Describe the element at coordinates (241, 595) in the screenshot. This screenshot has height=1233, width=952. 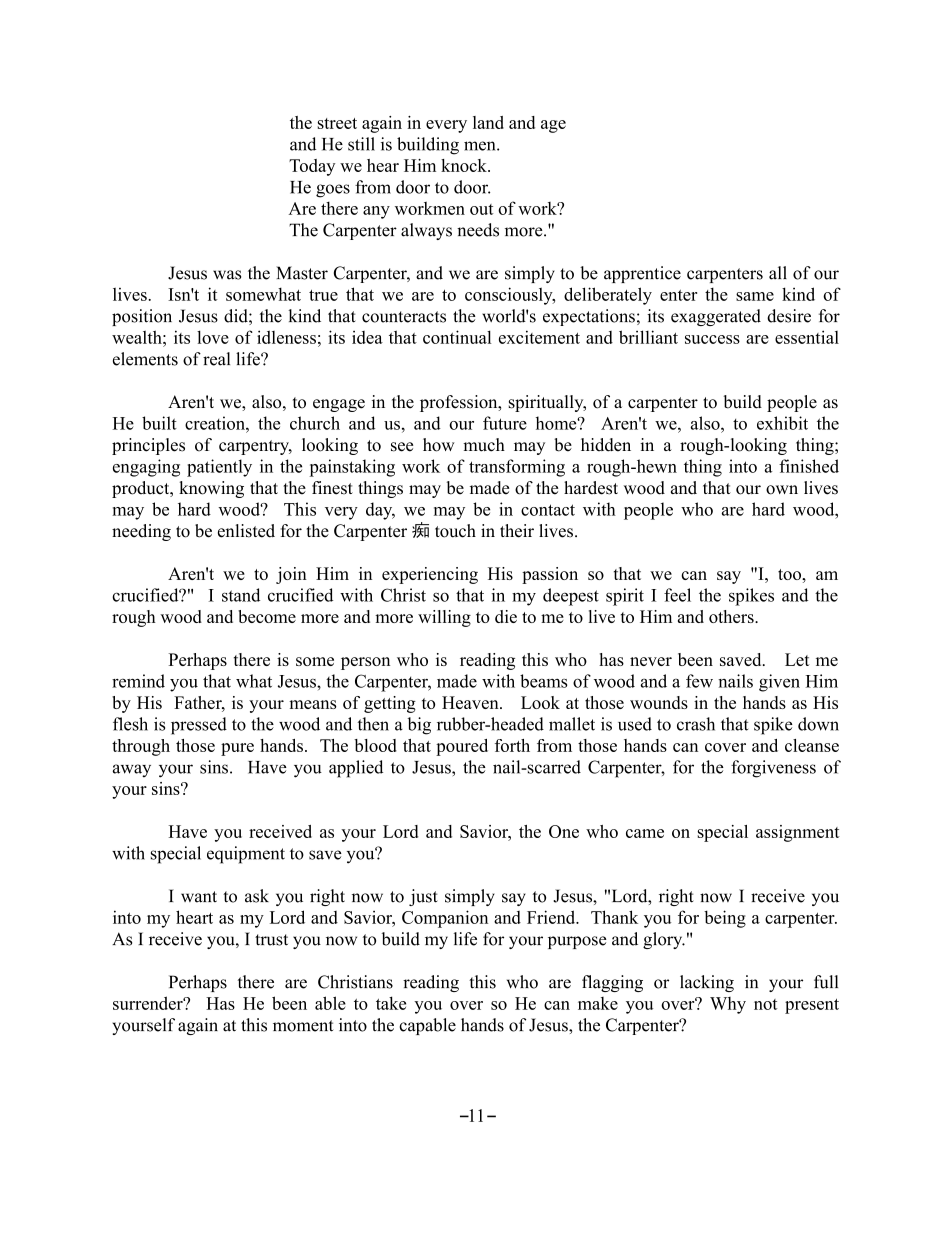
I see `stand` at that location.
